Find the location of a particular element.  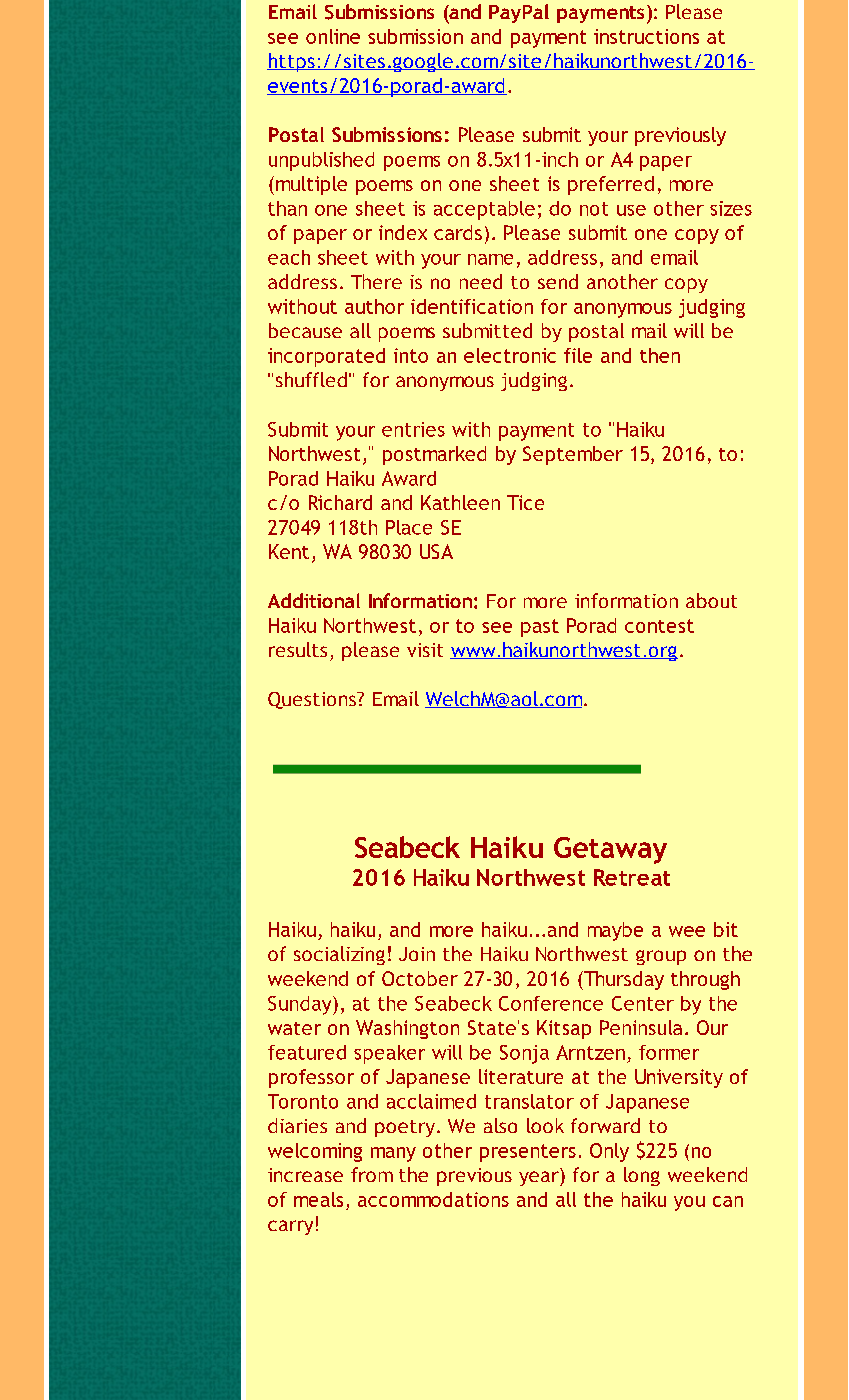

Conference is located at coordinates (551, 1003).
